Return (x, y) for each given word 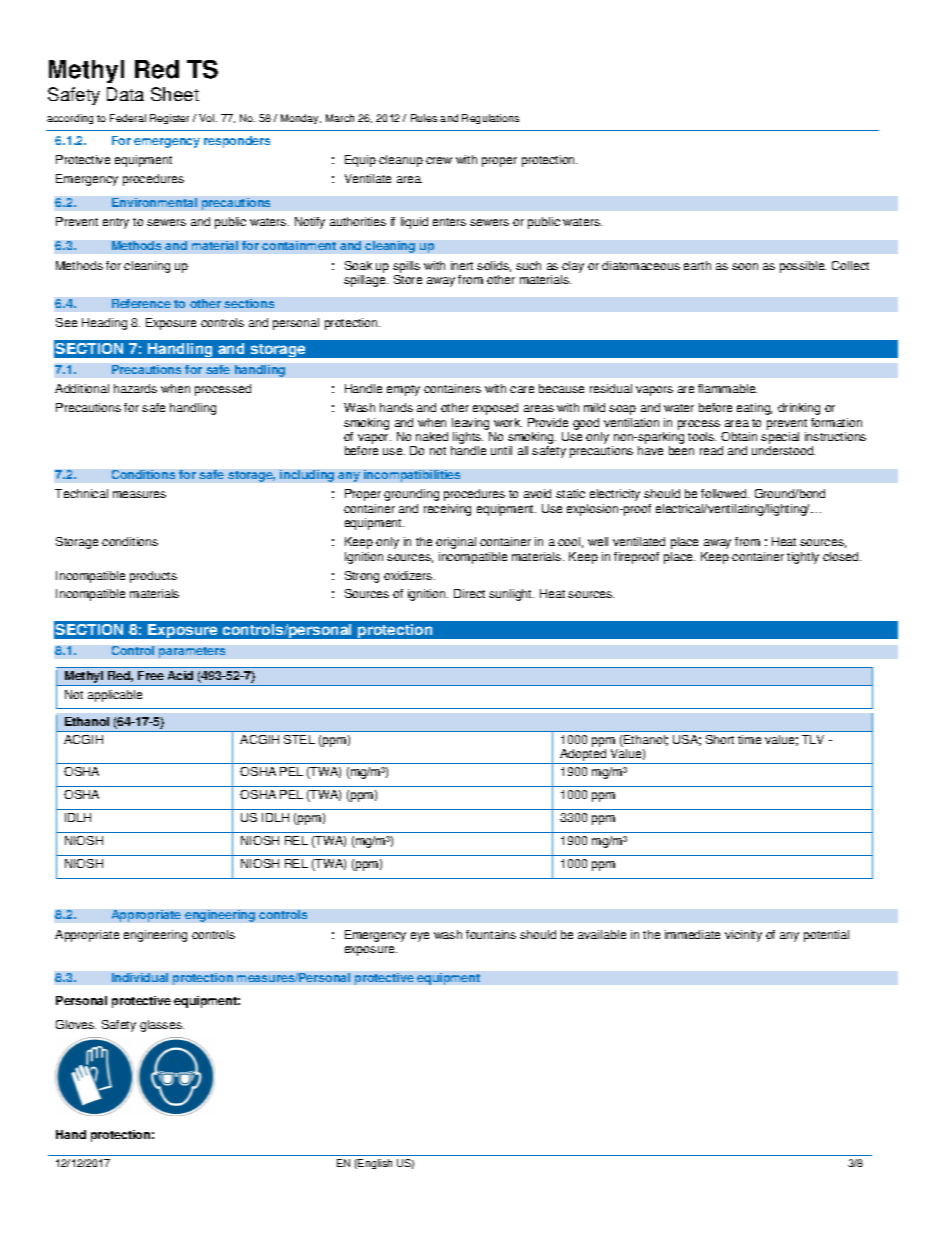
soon (745, 266)
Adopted (583, 756)
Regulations (490, 119)
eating (754, 409)
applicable (115, 696)
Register (169, 119)
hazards (135, 388)
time (749, 739)
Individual (140, 977)
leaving (470, 424)
